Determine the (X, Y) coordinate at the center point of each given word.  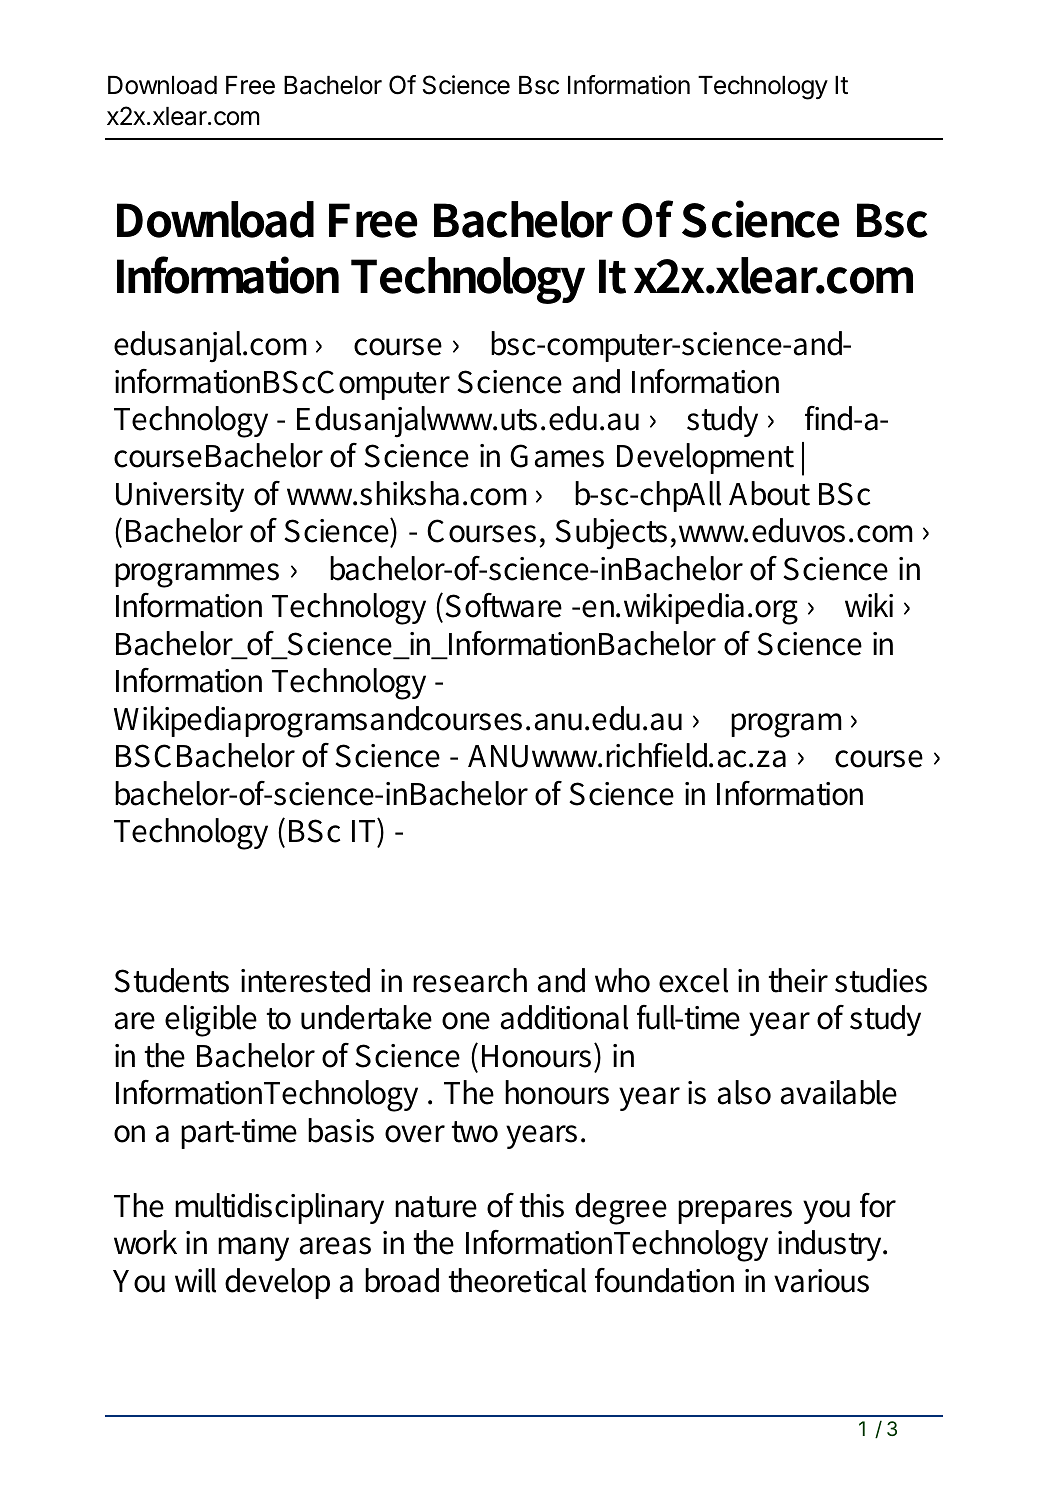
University (180, 497)
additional (564, 1017)
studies (881, 980)
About (769, 493)
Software (503, 605)
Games (557, 456)
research (470, 980)
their (798, 980)
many (253, 1249)
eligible (211, 1021)
